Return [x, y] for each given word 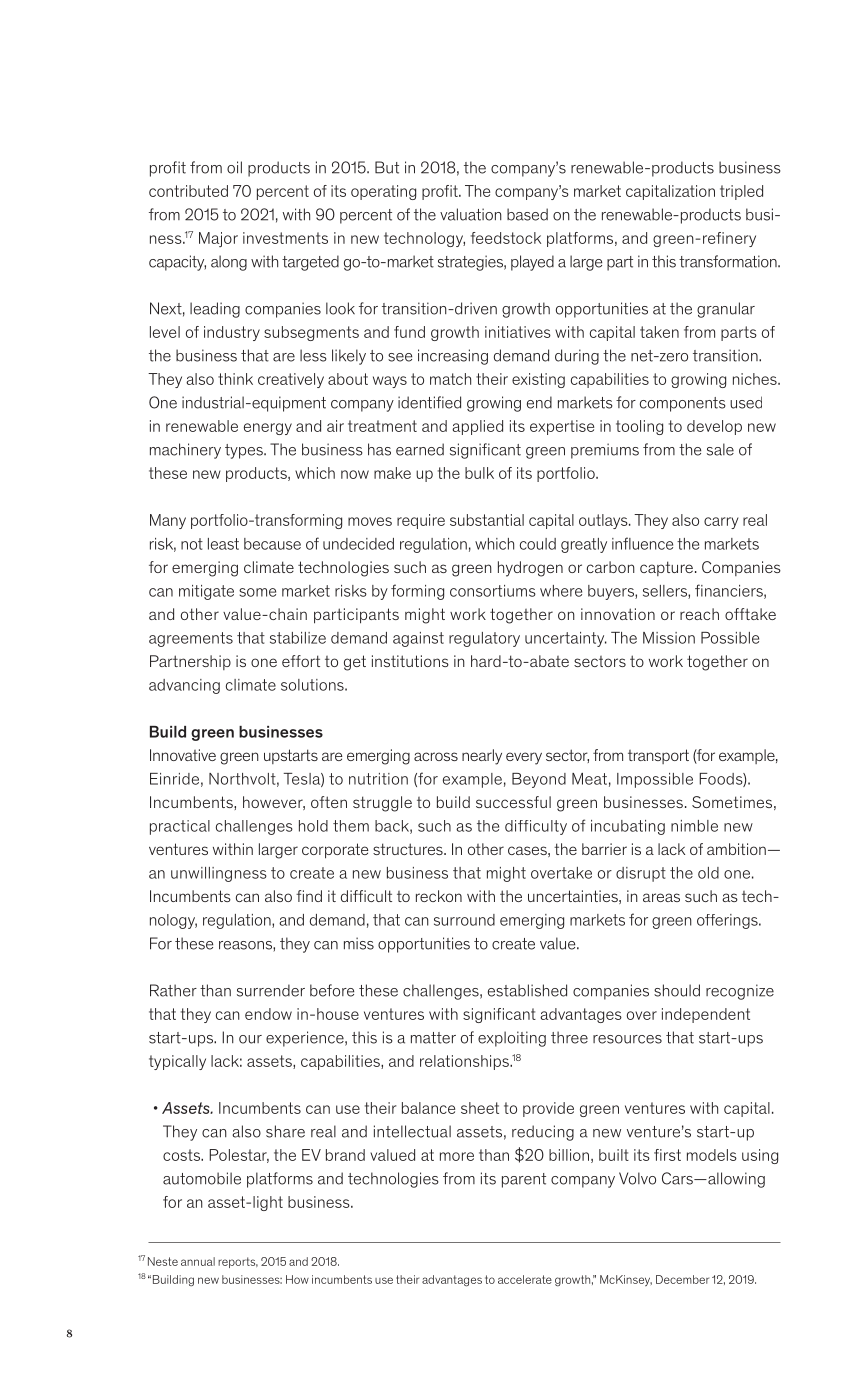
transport [658, 756]
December [682, 1279]
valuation [471, 214]
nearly [482, 757]
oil [234, 167]
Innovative [183, 755]
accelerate [525, 1279]
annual [198, 1261]
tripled [741, 192]
